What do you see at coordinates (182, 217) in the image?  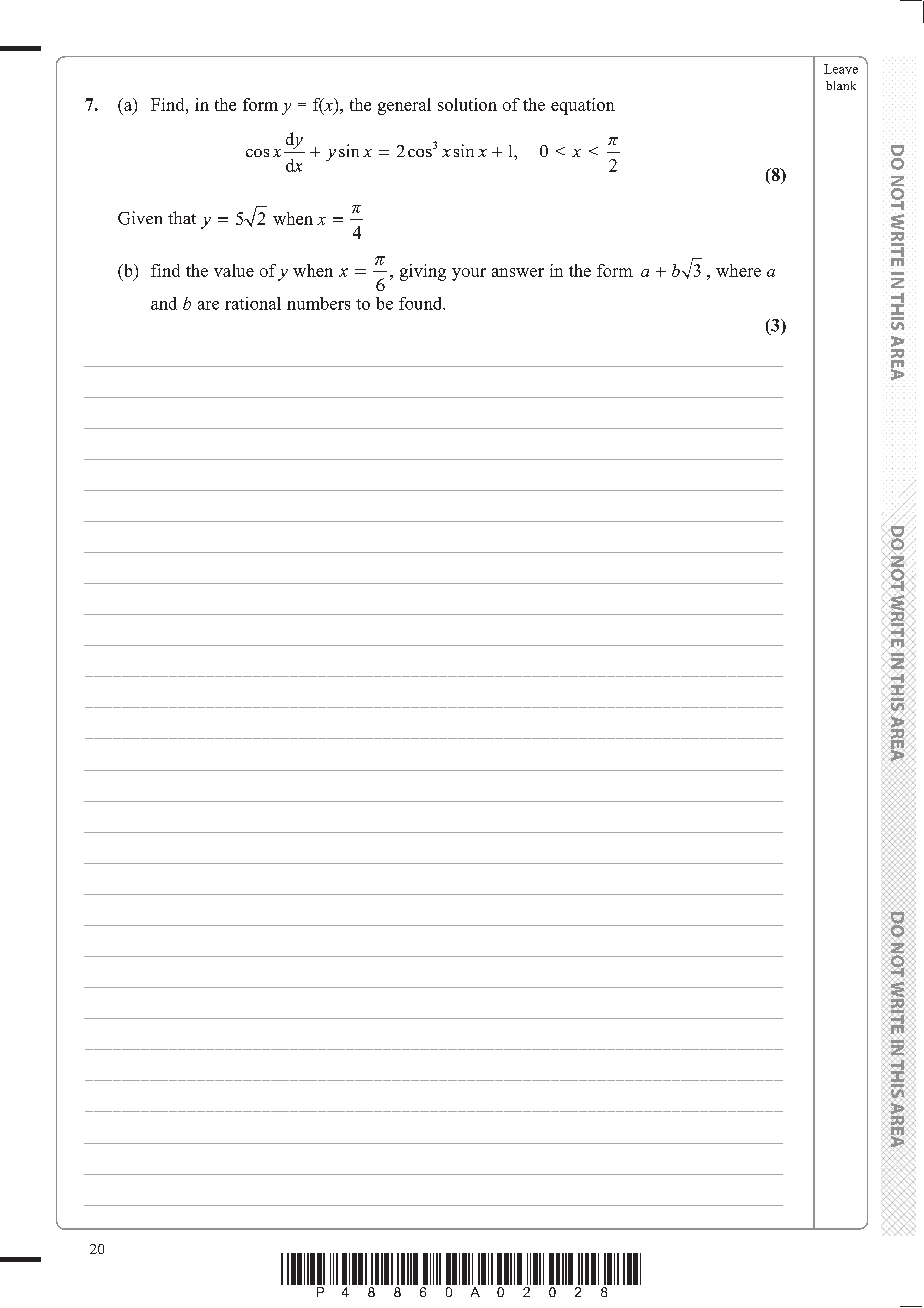 I see `that` at bounding box center [182, 217].
